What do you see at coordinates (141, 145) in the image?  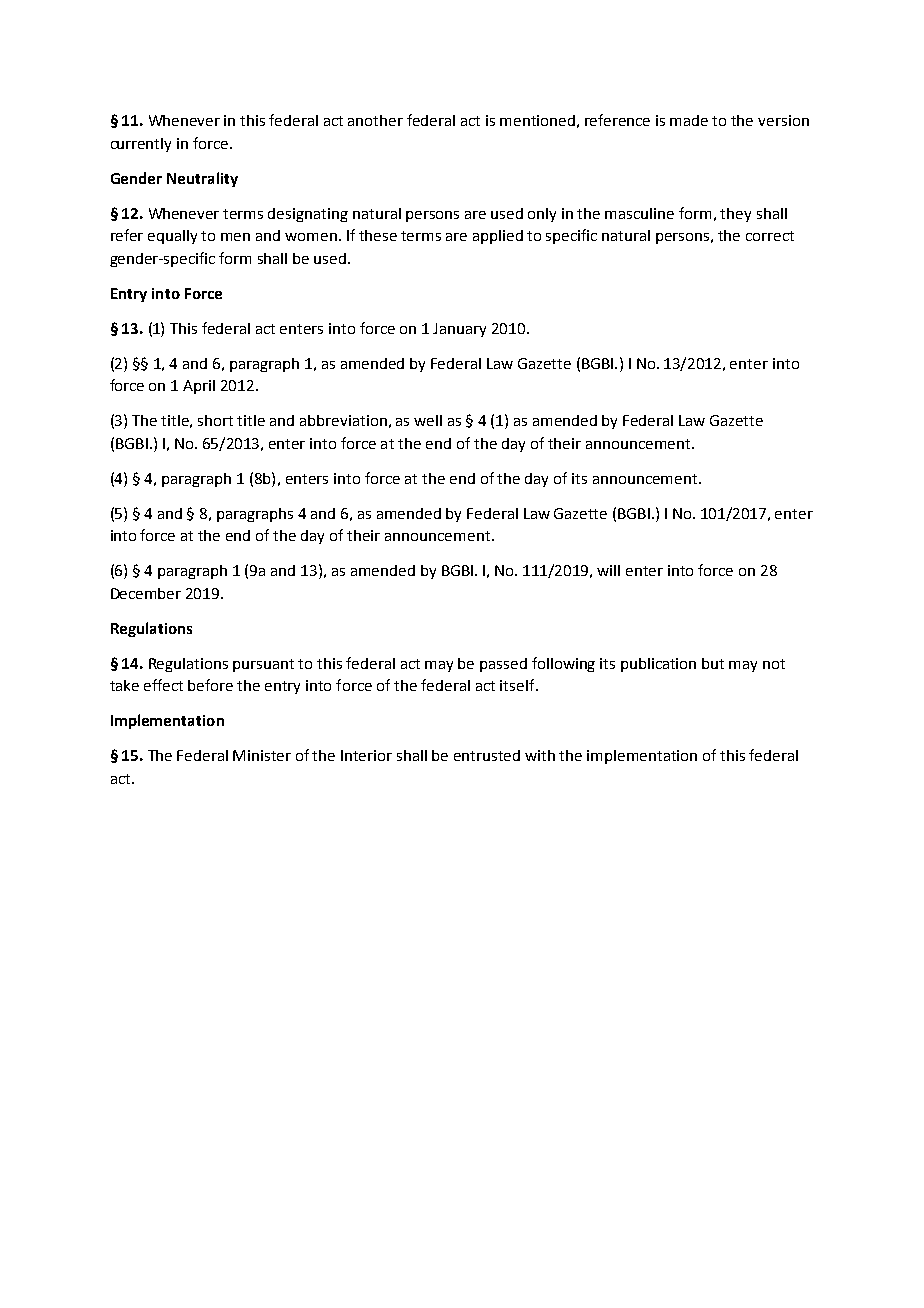 I see `currently` at bounding box center [141, 145].
